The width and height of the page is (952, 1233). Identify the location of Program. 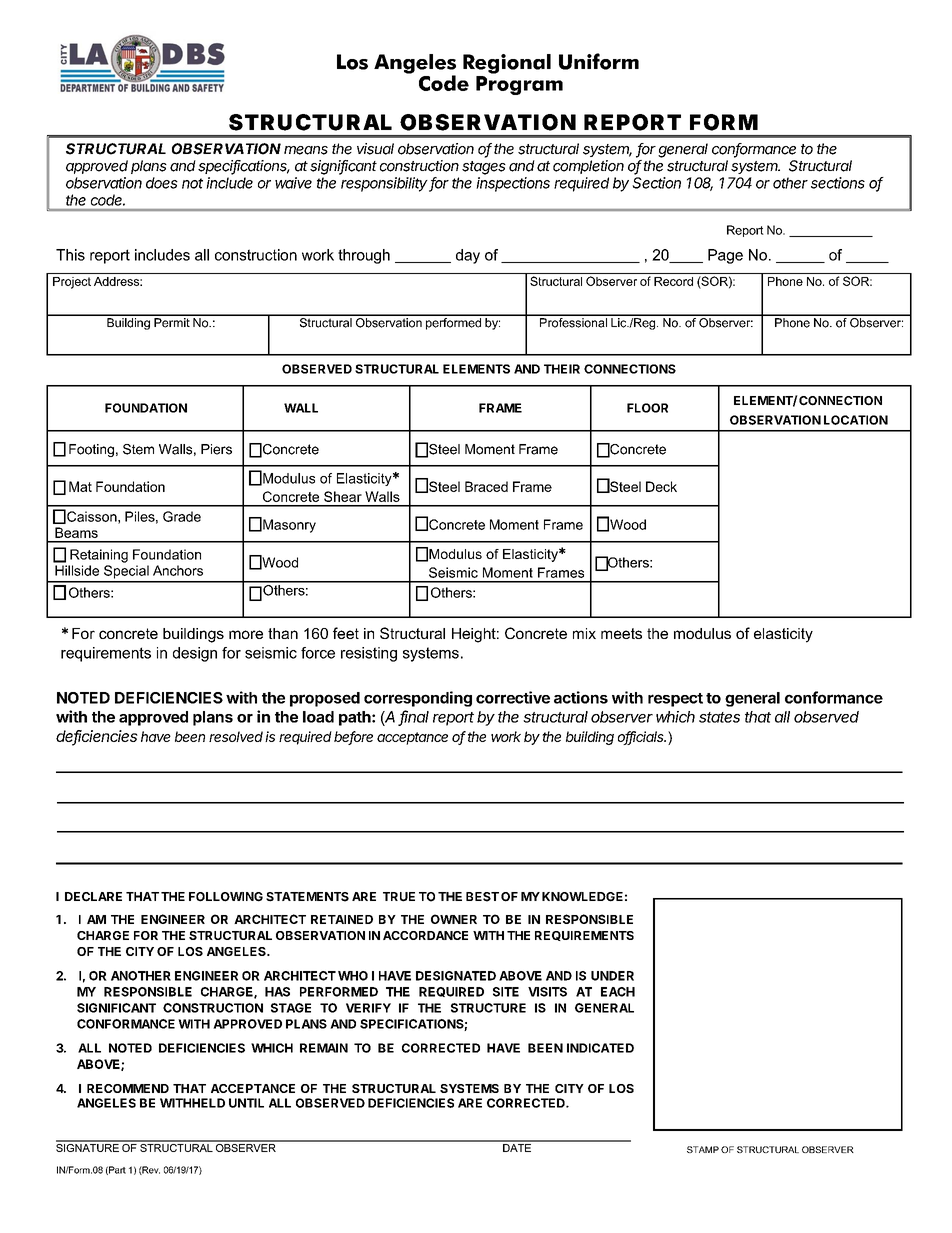
(519, 85).
